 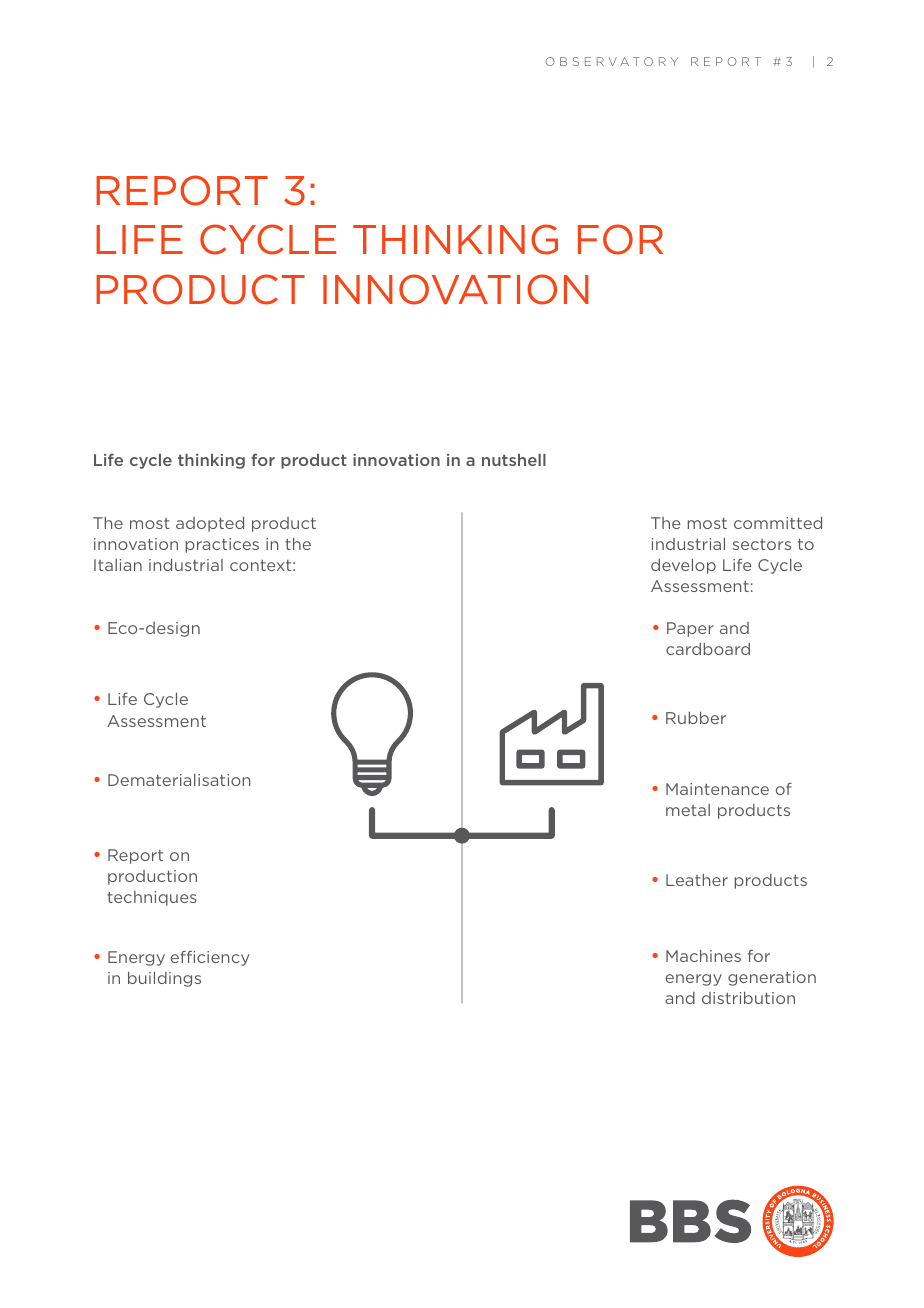 I want to click on nutshell, so click(x=514, y=460).
